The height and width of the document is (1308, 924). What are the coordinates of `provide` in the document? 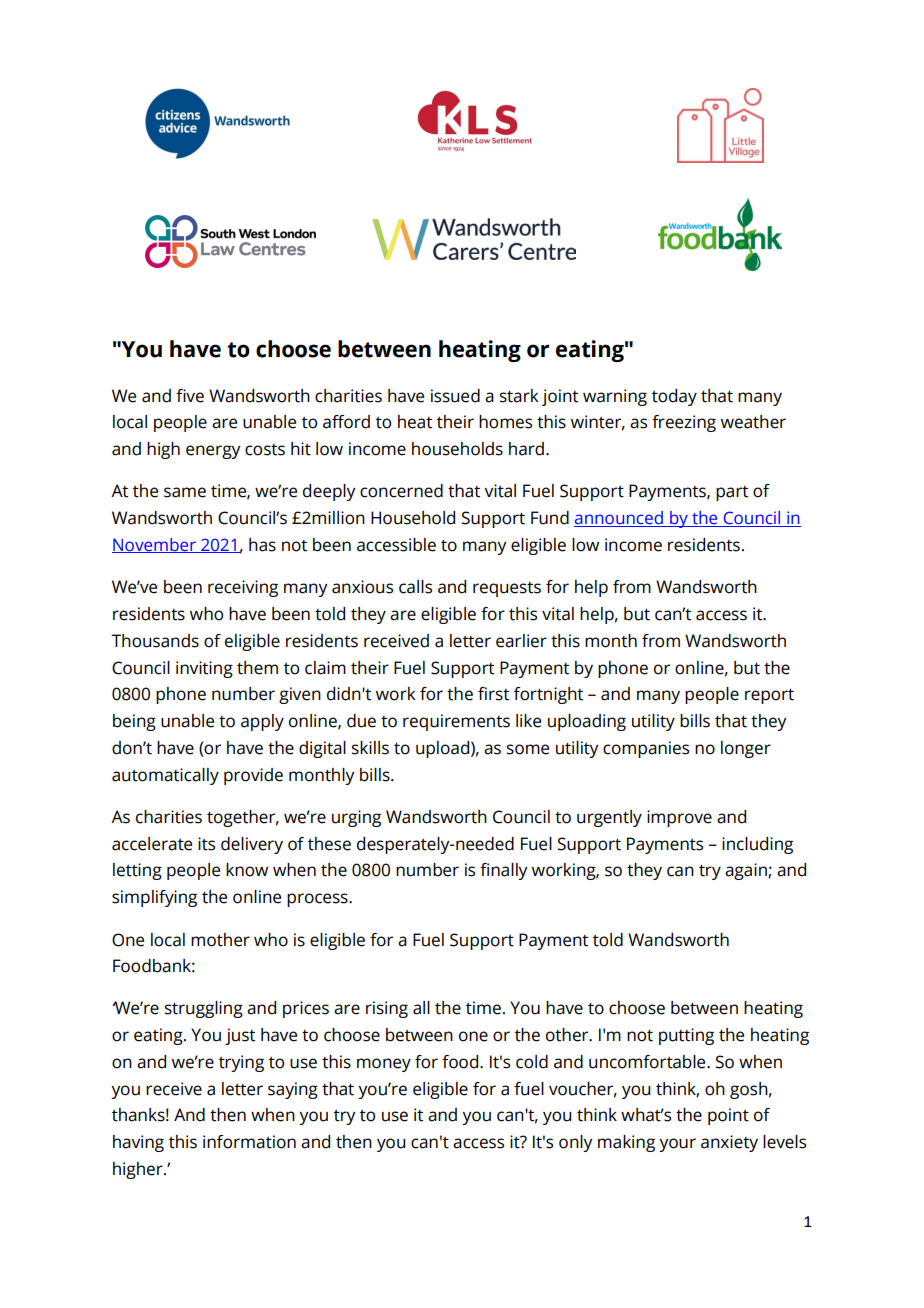 It's located at (253, 776).
